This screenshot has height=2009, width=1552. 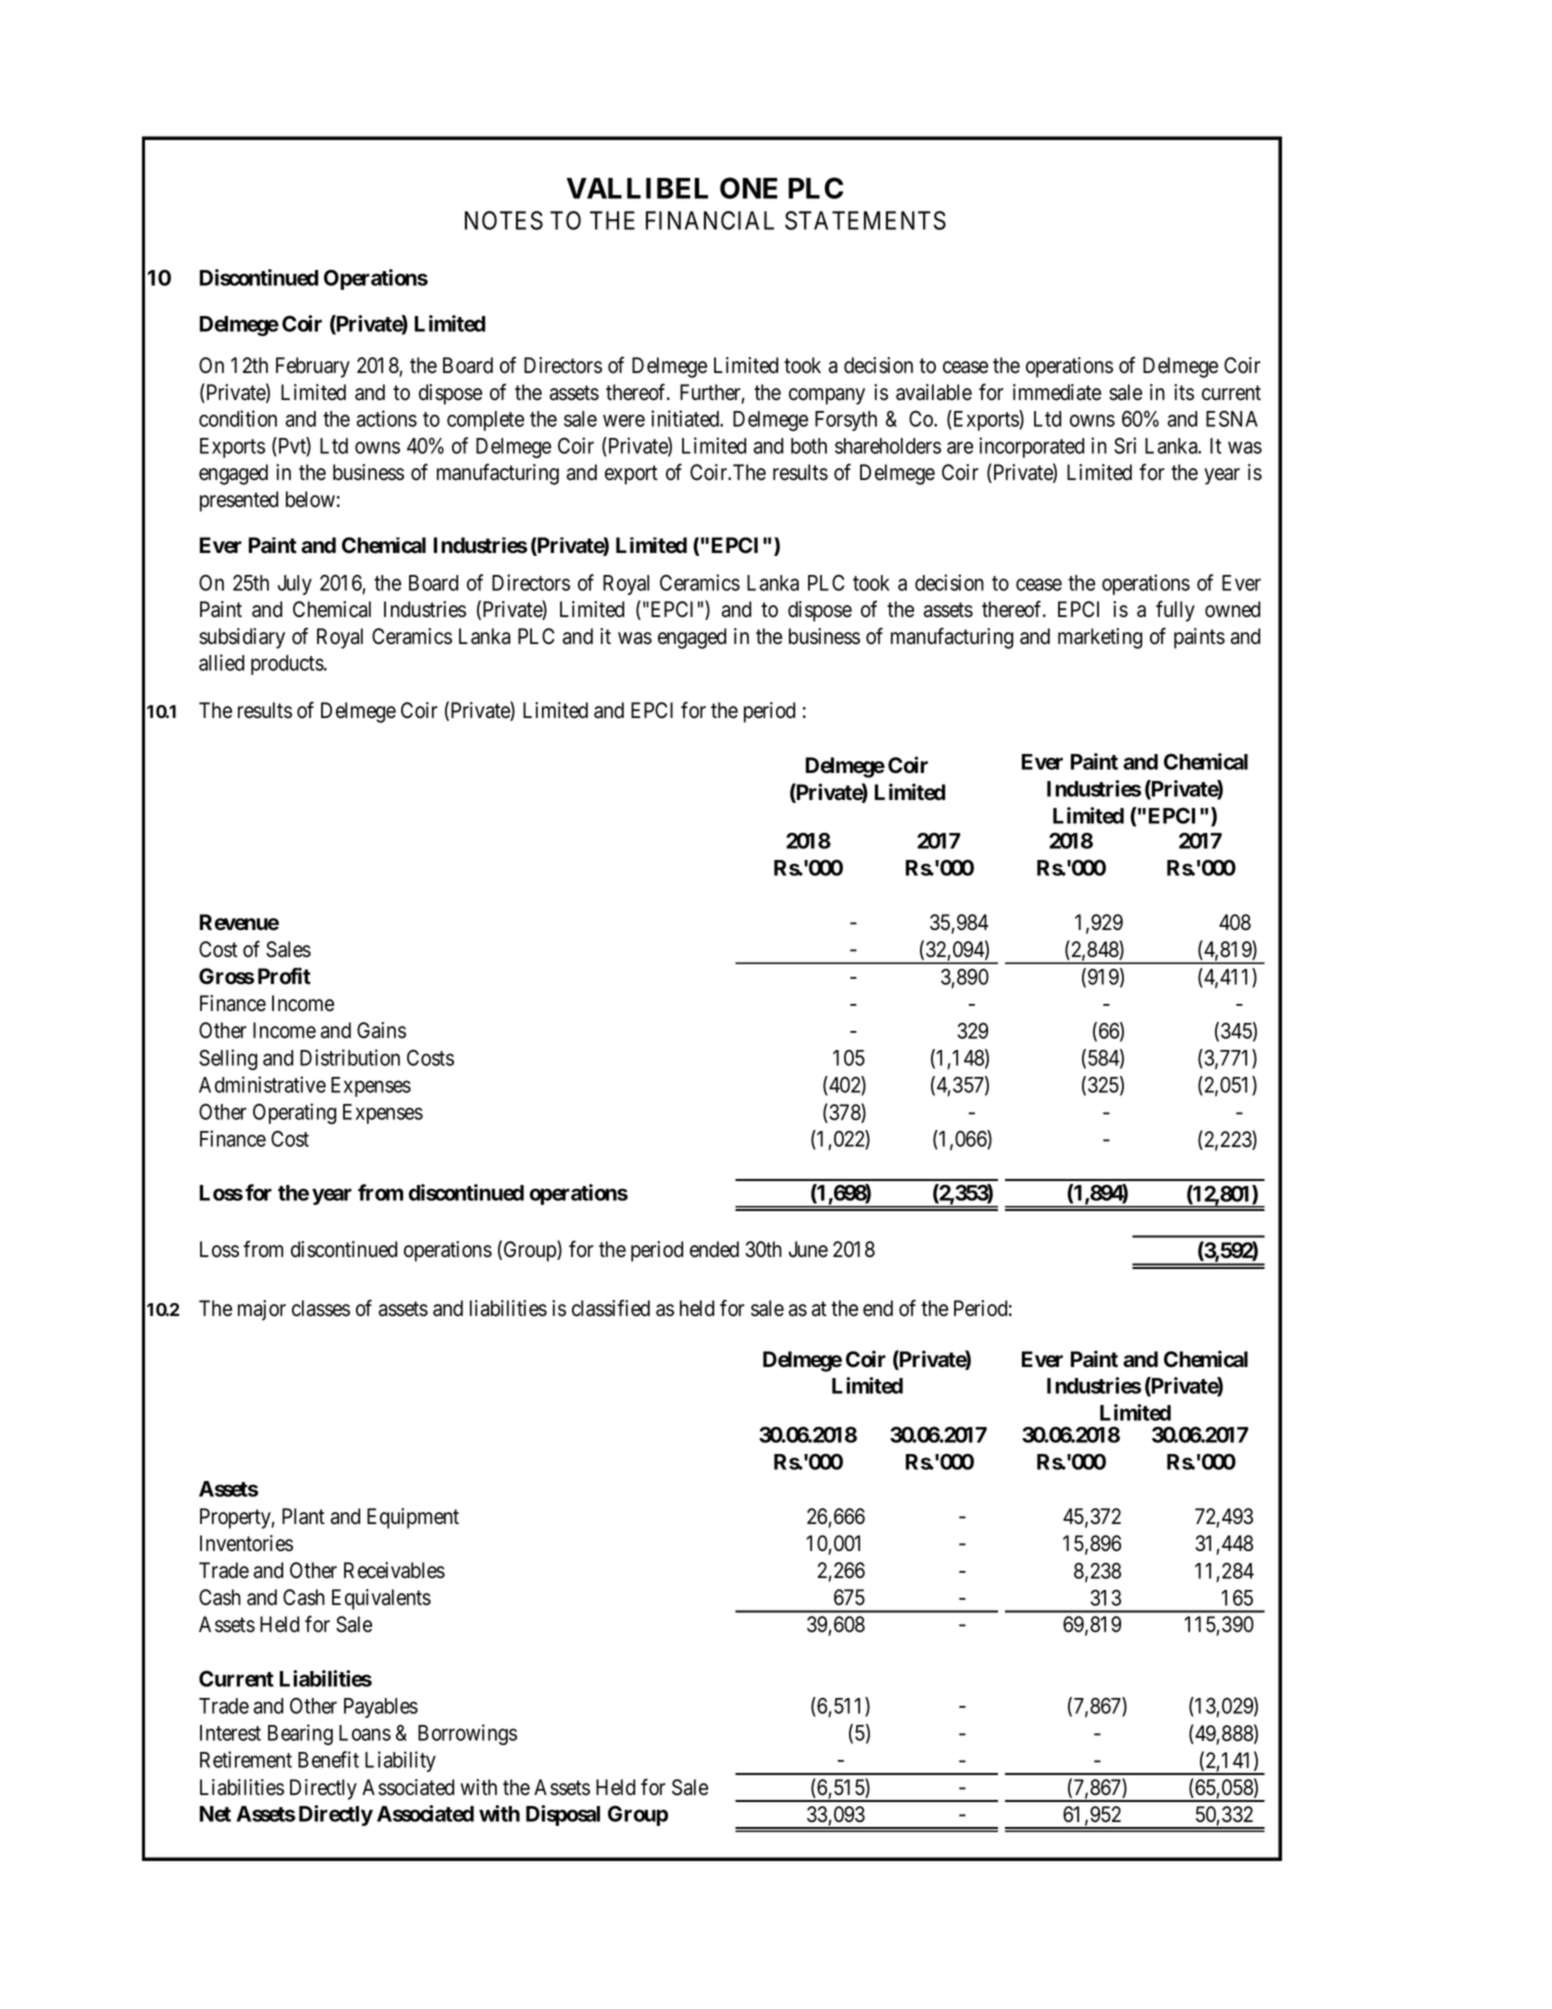 I want to click on February, so click(x=313, y=367).
